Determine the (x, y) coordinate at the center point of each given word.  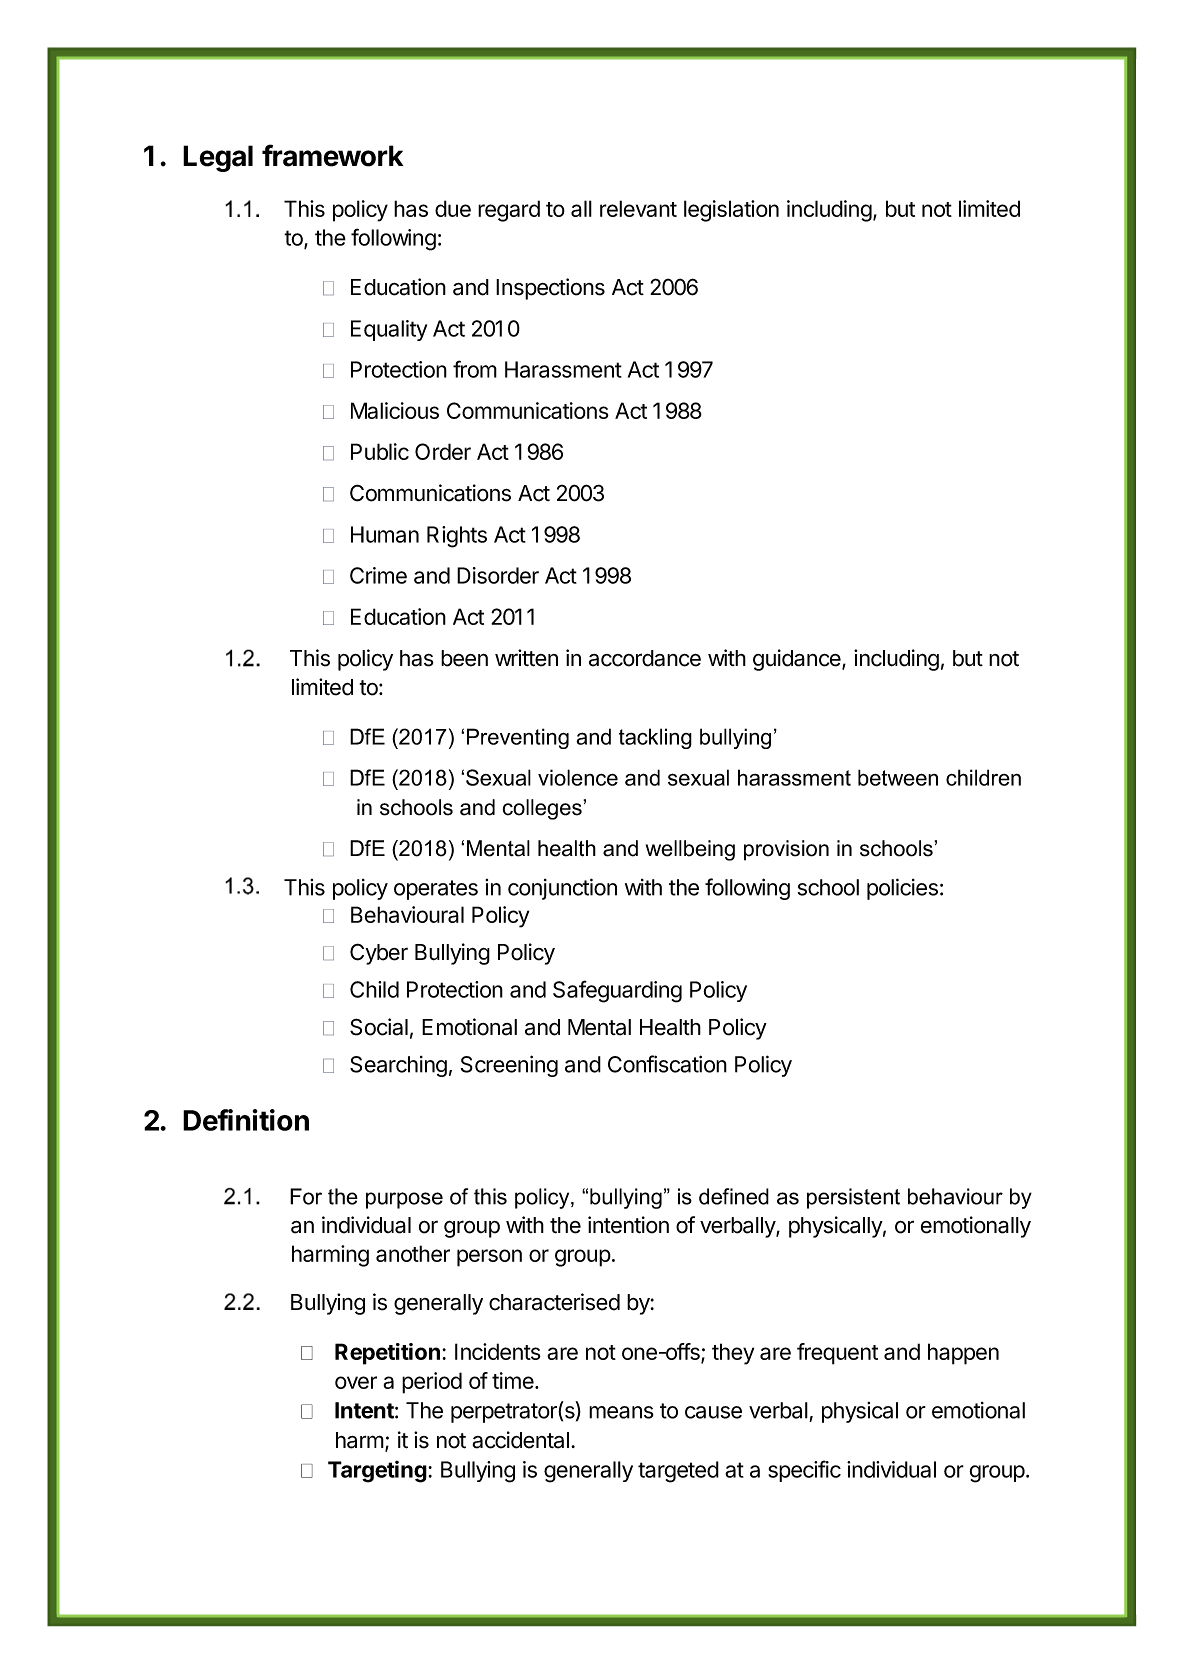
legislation (731, 211)
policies (902, 889)
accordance (645, 658)
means (621, 1412)
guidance (798, 660)
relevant (638, 208)
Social (379, 1027)
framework (333, 155)
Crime (378, 575)
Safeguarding (617, 991)
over (356, 1382)
